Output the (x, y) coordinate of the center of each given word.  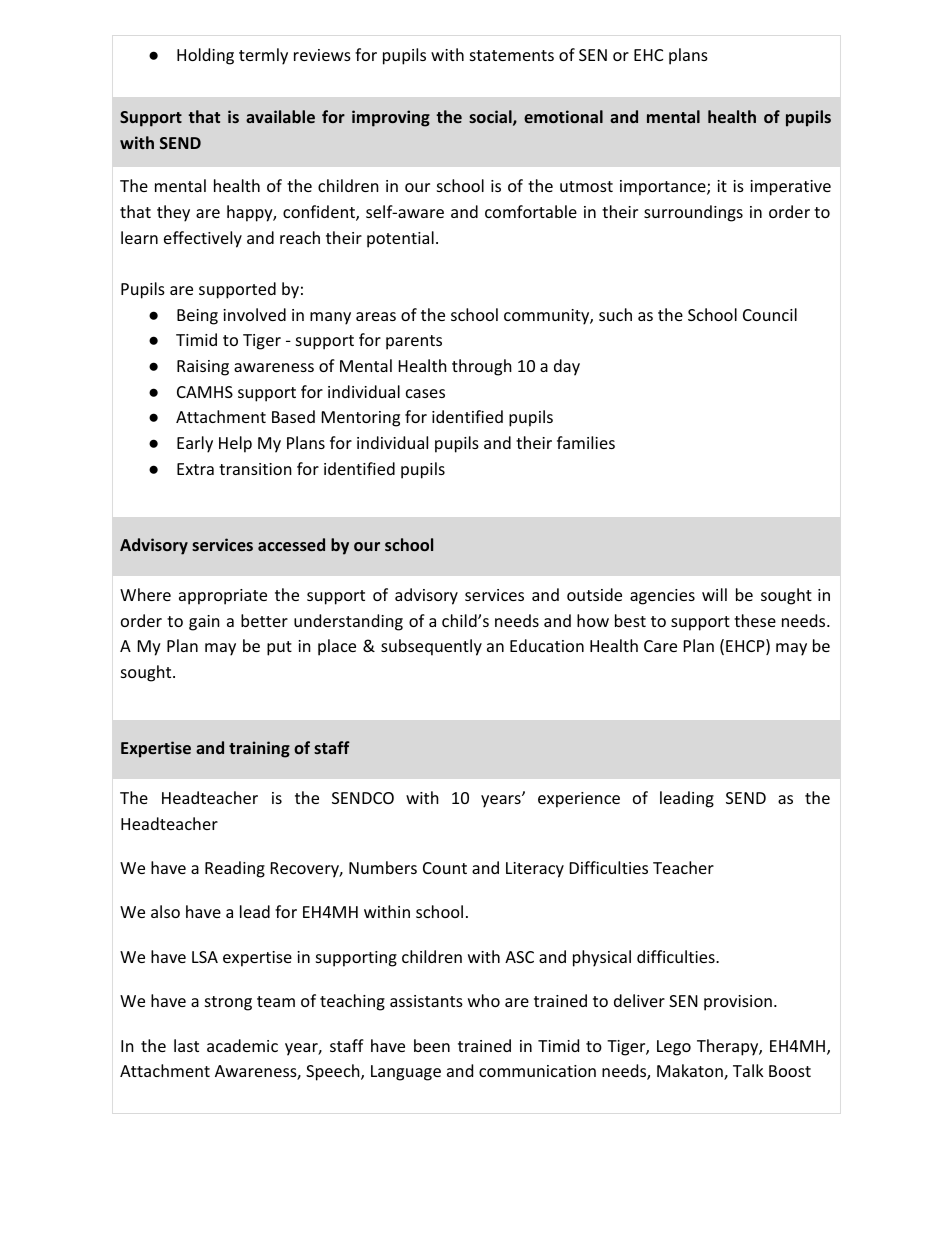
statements (512, 55)
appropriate (223, 597)
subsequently (431, 647)
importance (664, 188)
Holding (205, 56)
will (714, 594)
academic (242, 1045)
